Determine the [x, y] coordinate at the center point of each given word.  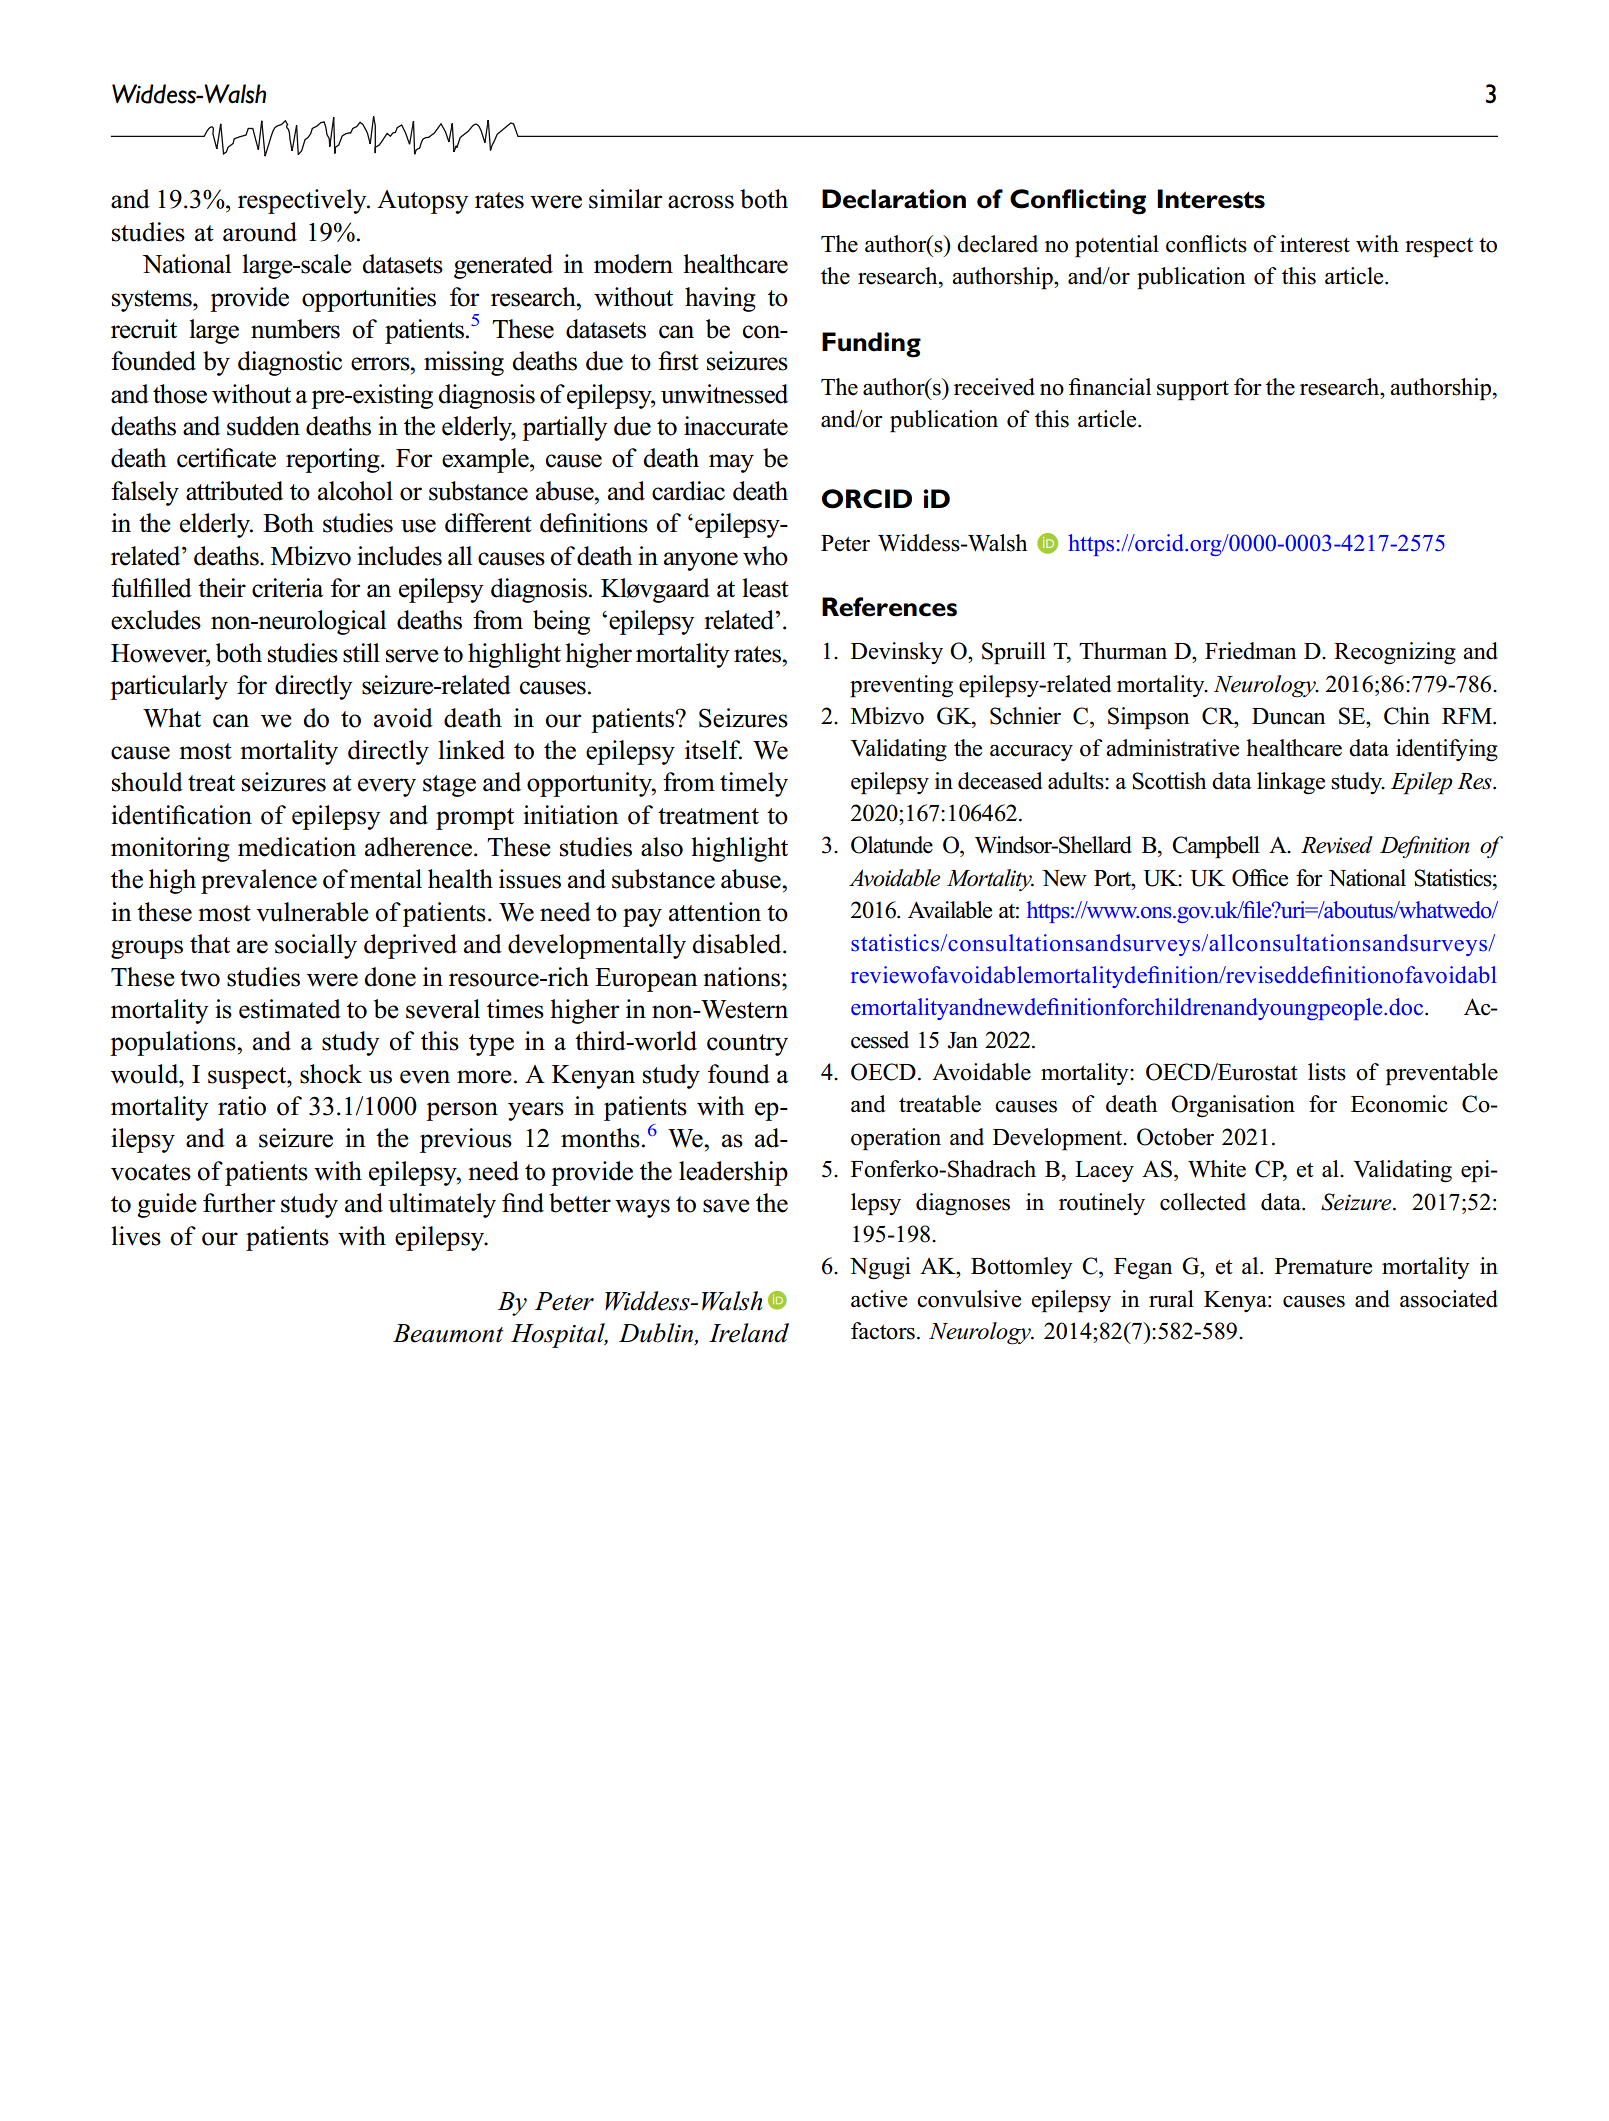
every [387, 787]
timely [754, 784]
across [701, 202]
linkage [1291, 783]
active [879, 1299]
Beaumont [448, 1333]
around [260, 232]
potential [1117, 246]
